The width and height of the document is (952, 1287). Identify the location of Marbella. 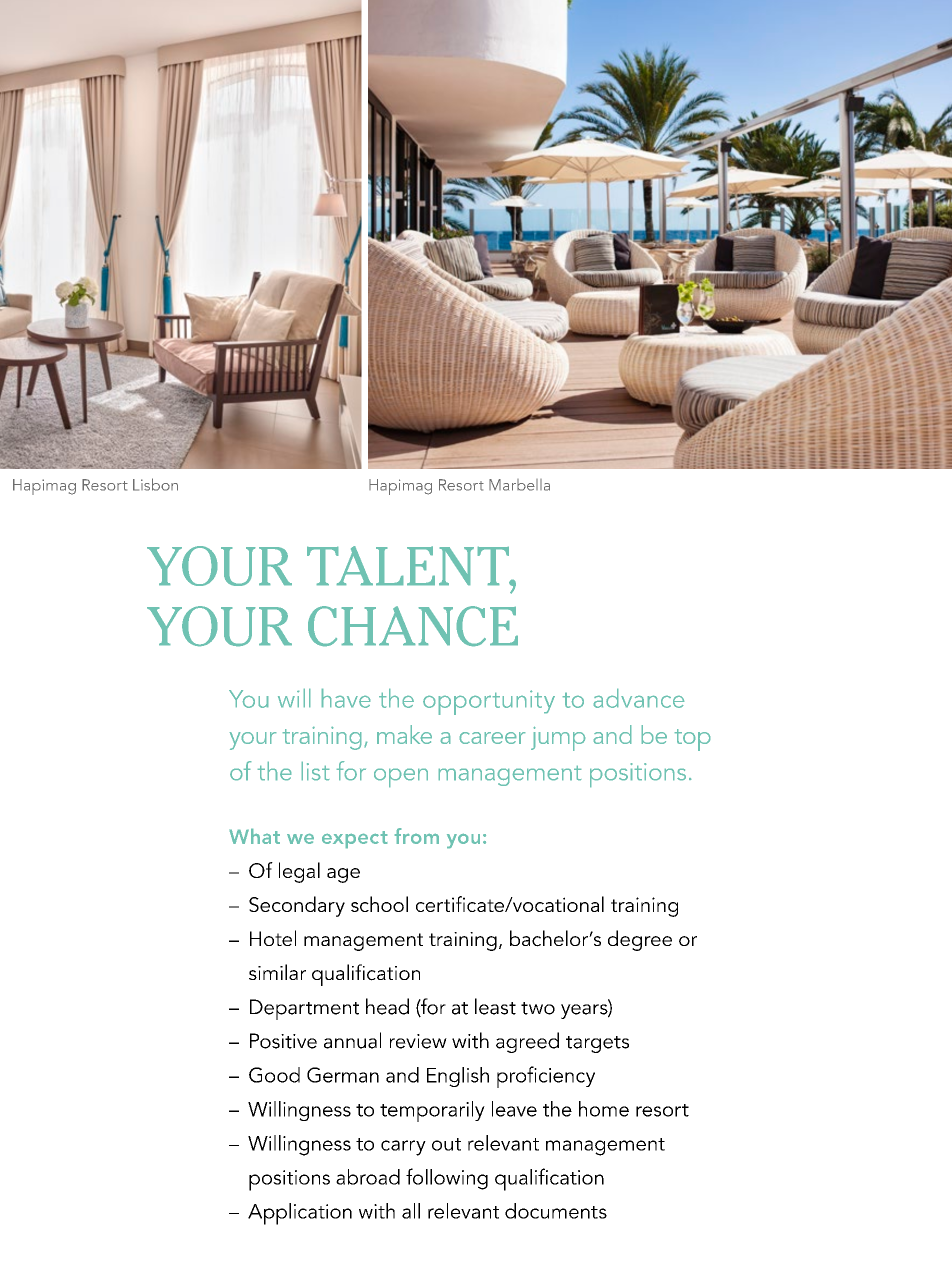
(519, 485).
